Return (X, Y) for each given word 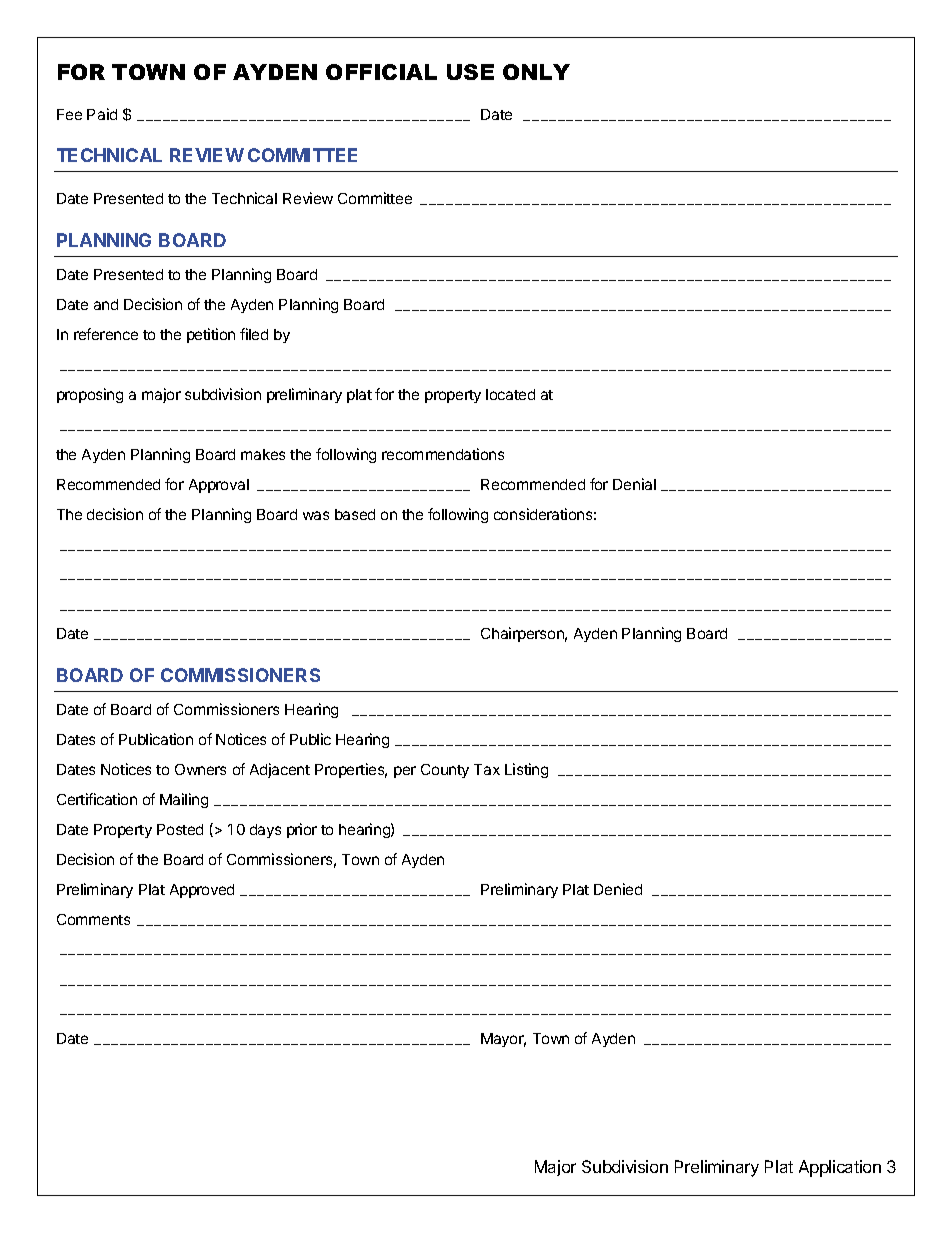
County (445, 771)
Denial (634, 484)
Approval (219, 486)
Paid (102, 114)
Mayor (503, 1040)
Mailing (184, 800)
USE (470, 72)
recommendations (443, 454)
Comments (93, 919)
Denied (618, 889)
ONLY (536, 72)
